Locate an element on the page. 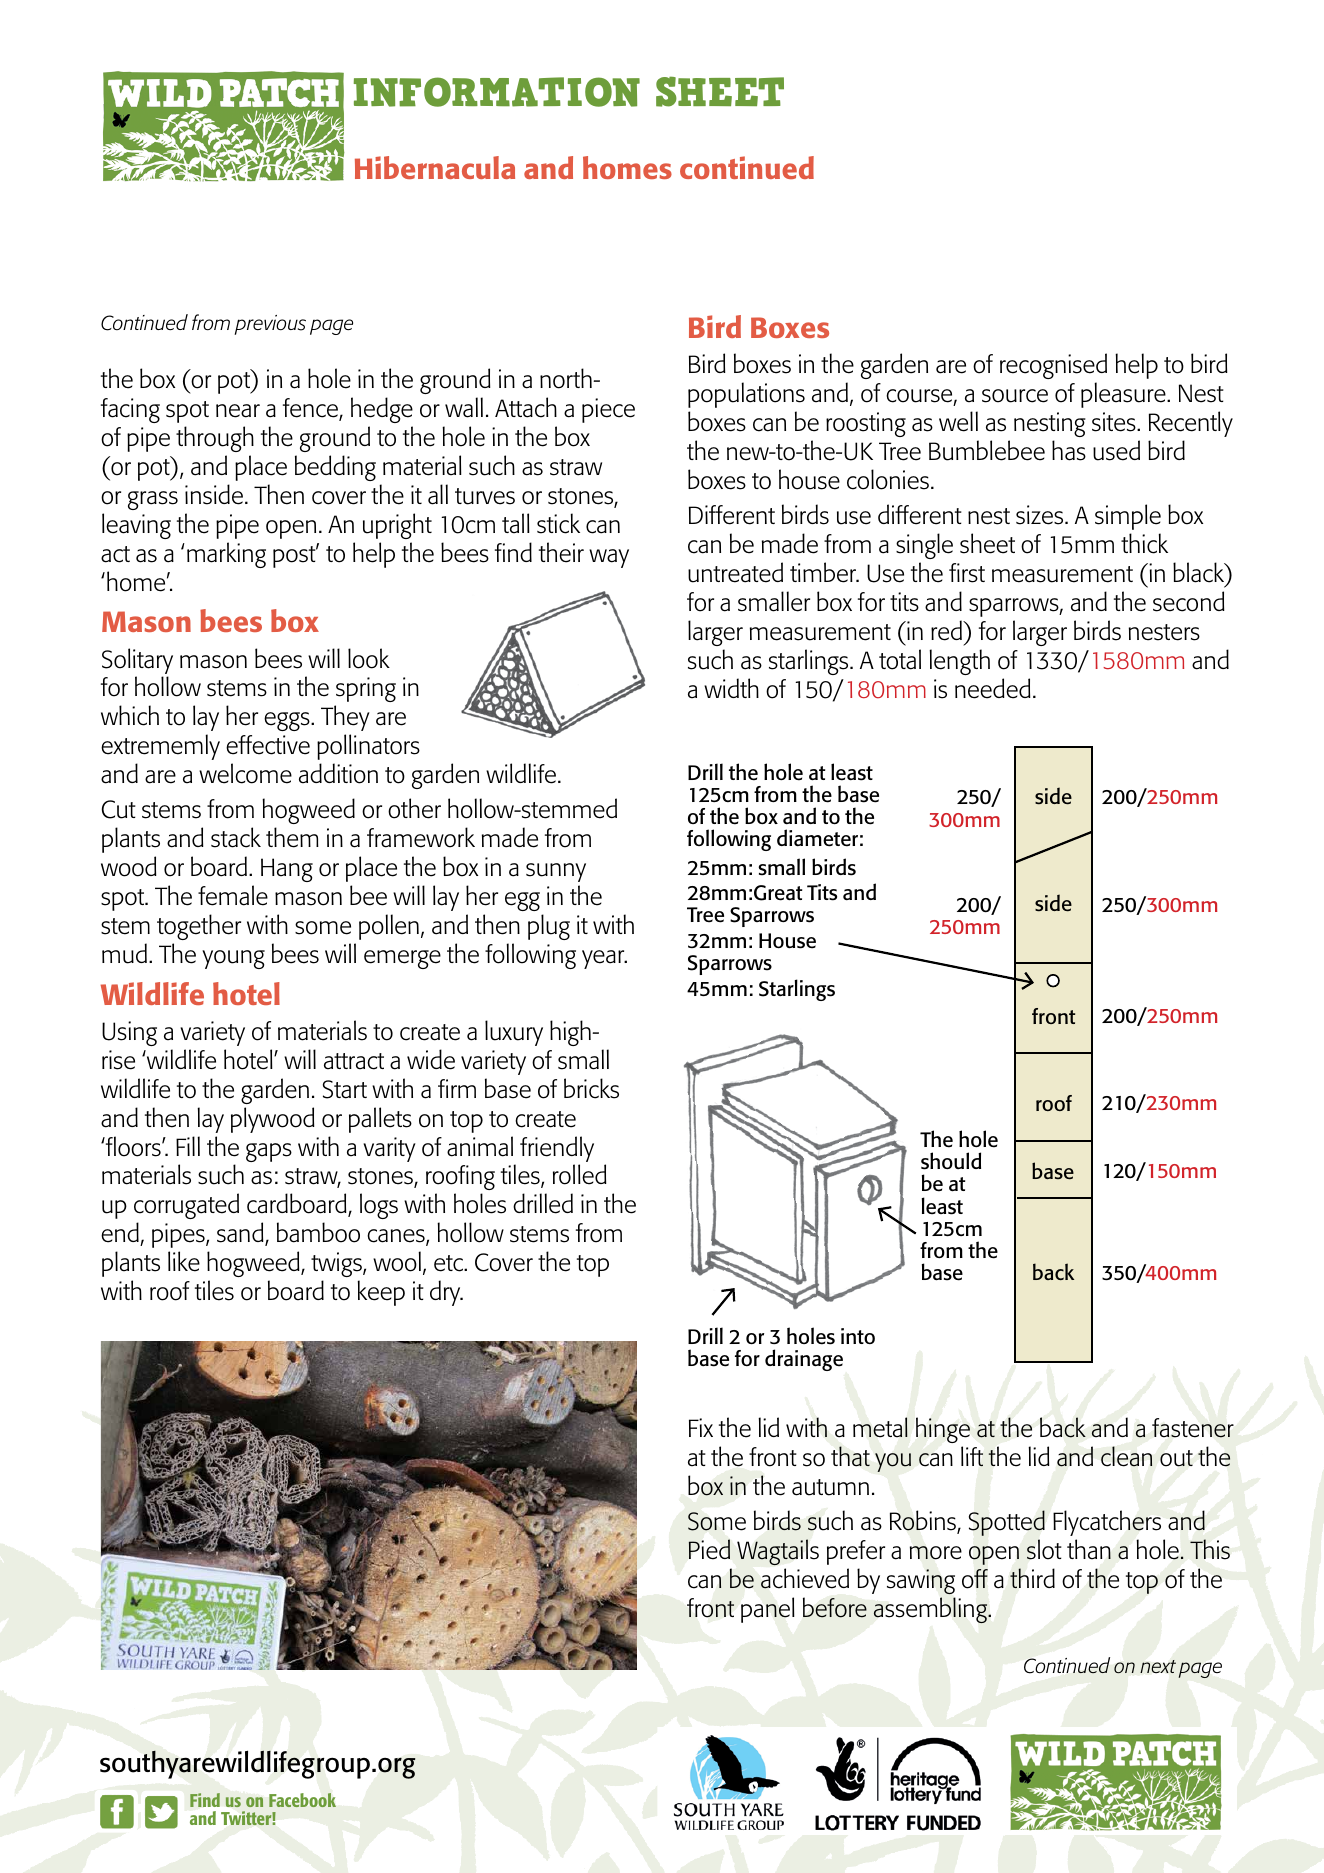  year is located at coordinates (604, 959).
